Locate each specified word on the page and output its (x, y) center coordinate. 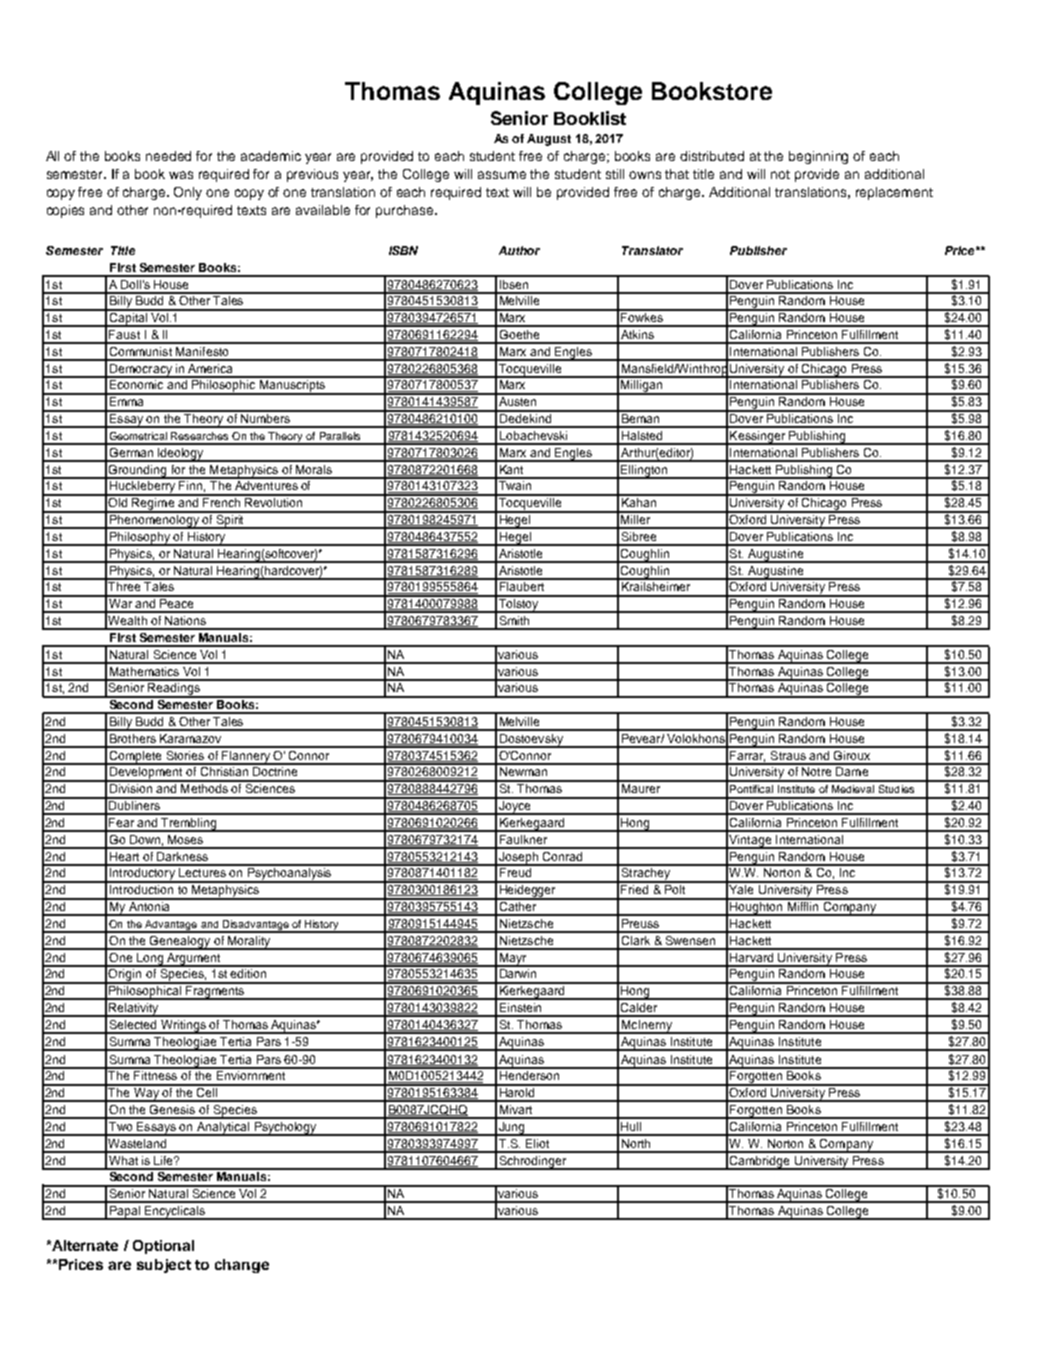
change (242, 1266)
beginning (818, 157)
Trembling (189, 825)
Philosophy (140, 539)
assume (502, 175)
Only (188, 193)
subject (164, 1266)
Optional (163, 1247)
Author (519, 250)
